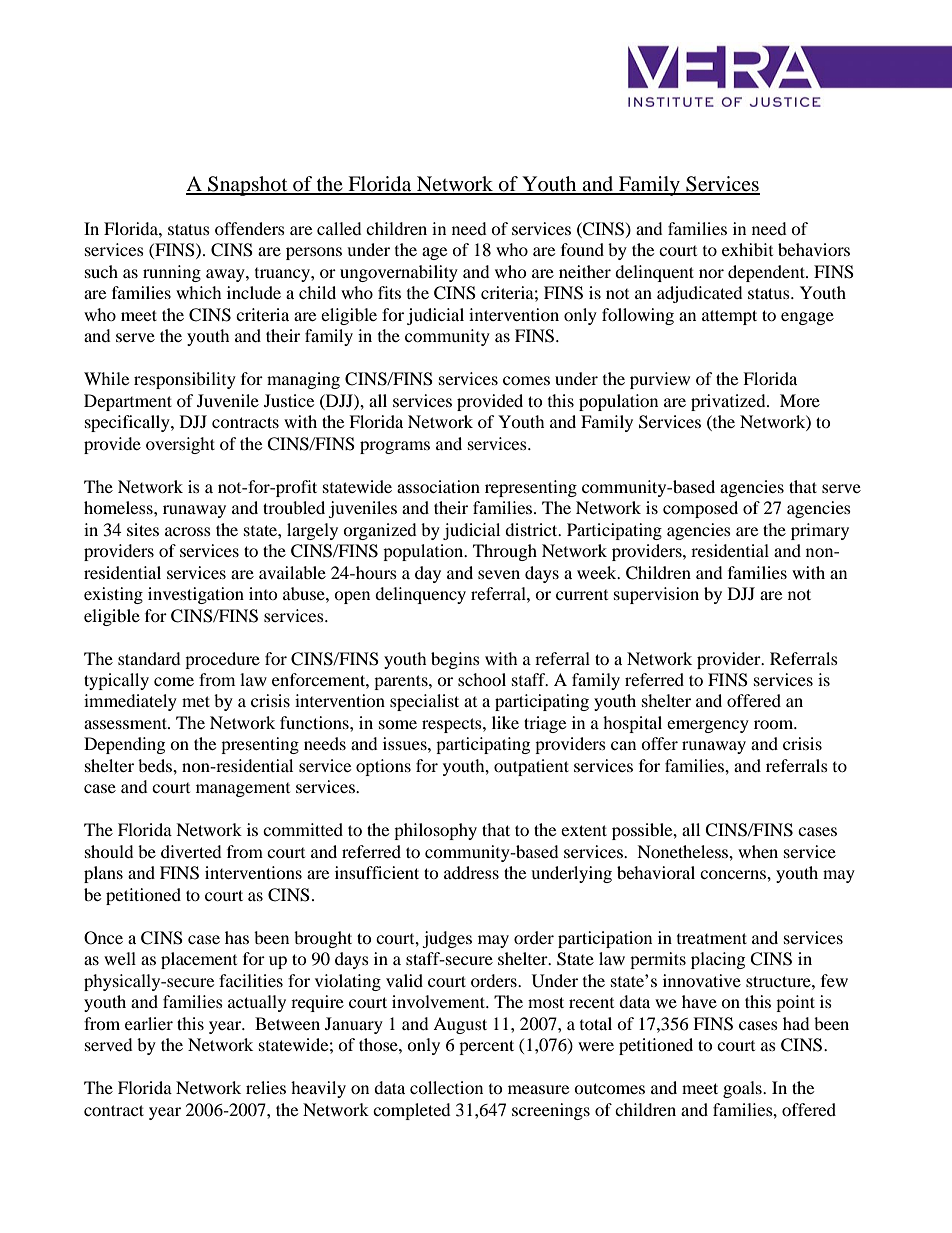 The width and height of the page is (952, 1233). Describe the element at coordinates (775, 724) in the page. I see `room` at that location.
